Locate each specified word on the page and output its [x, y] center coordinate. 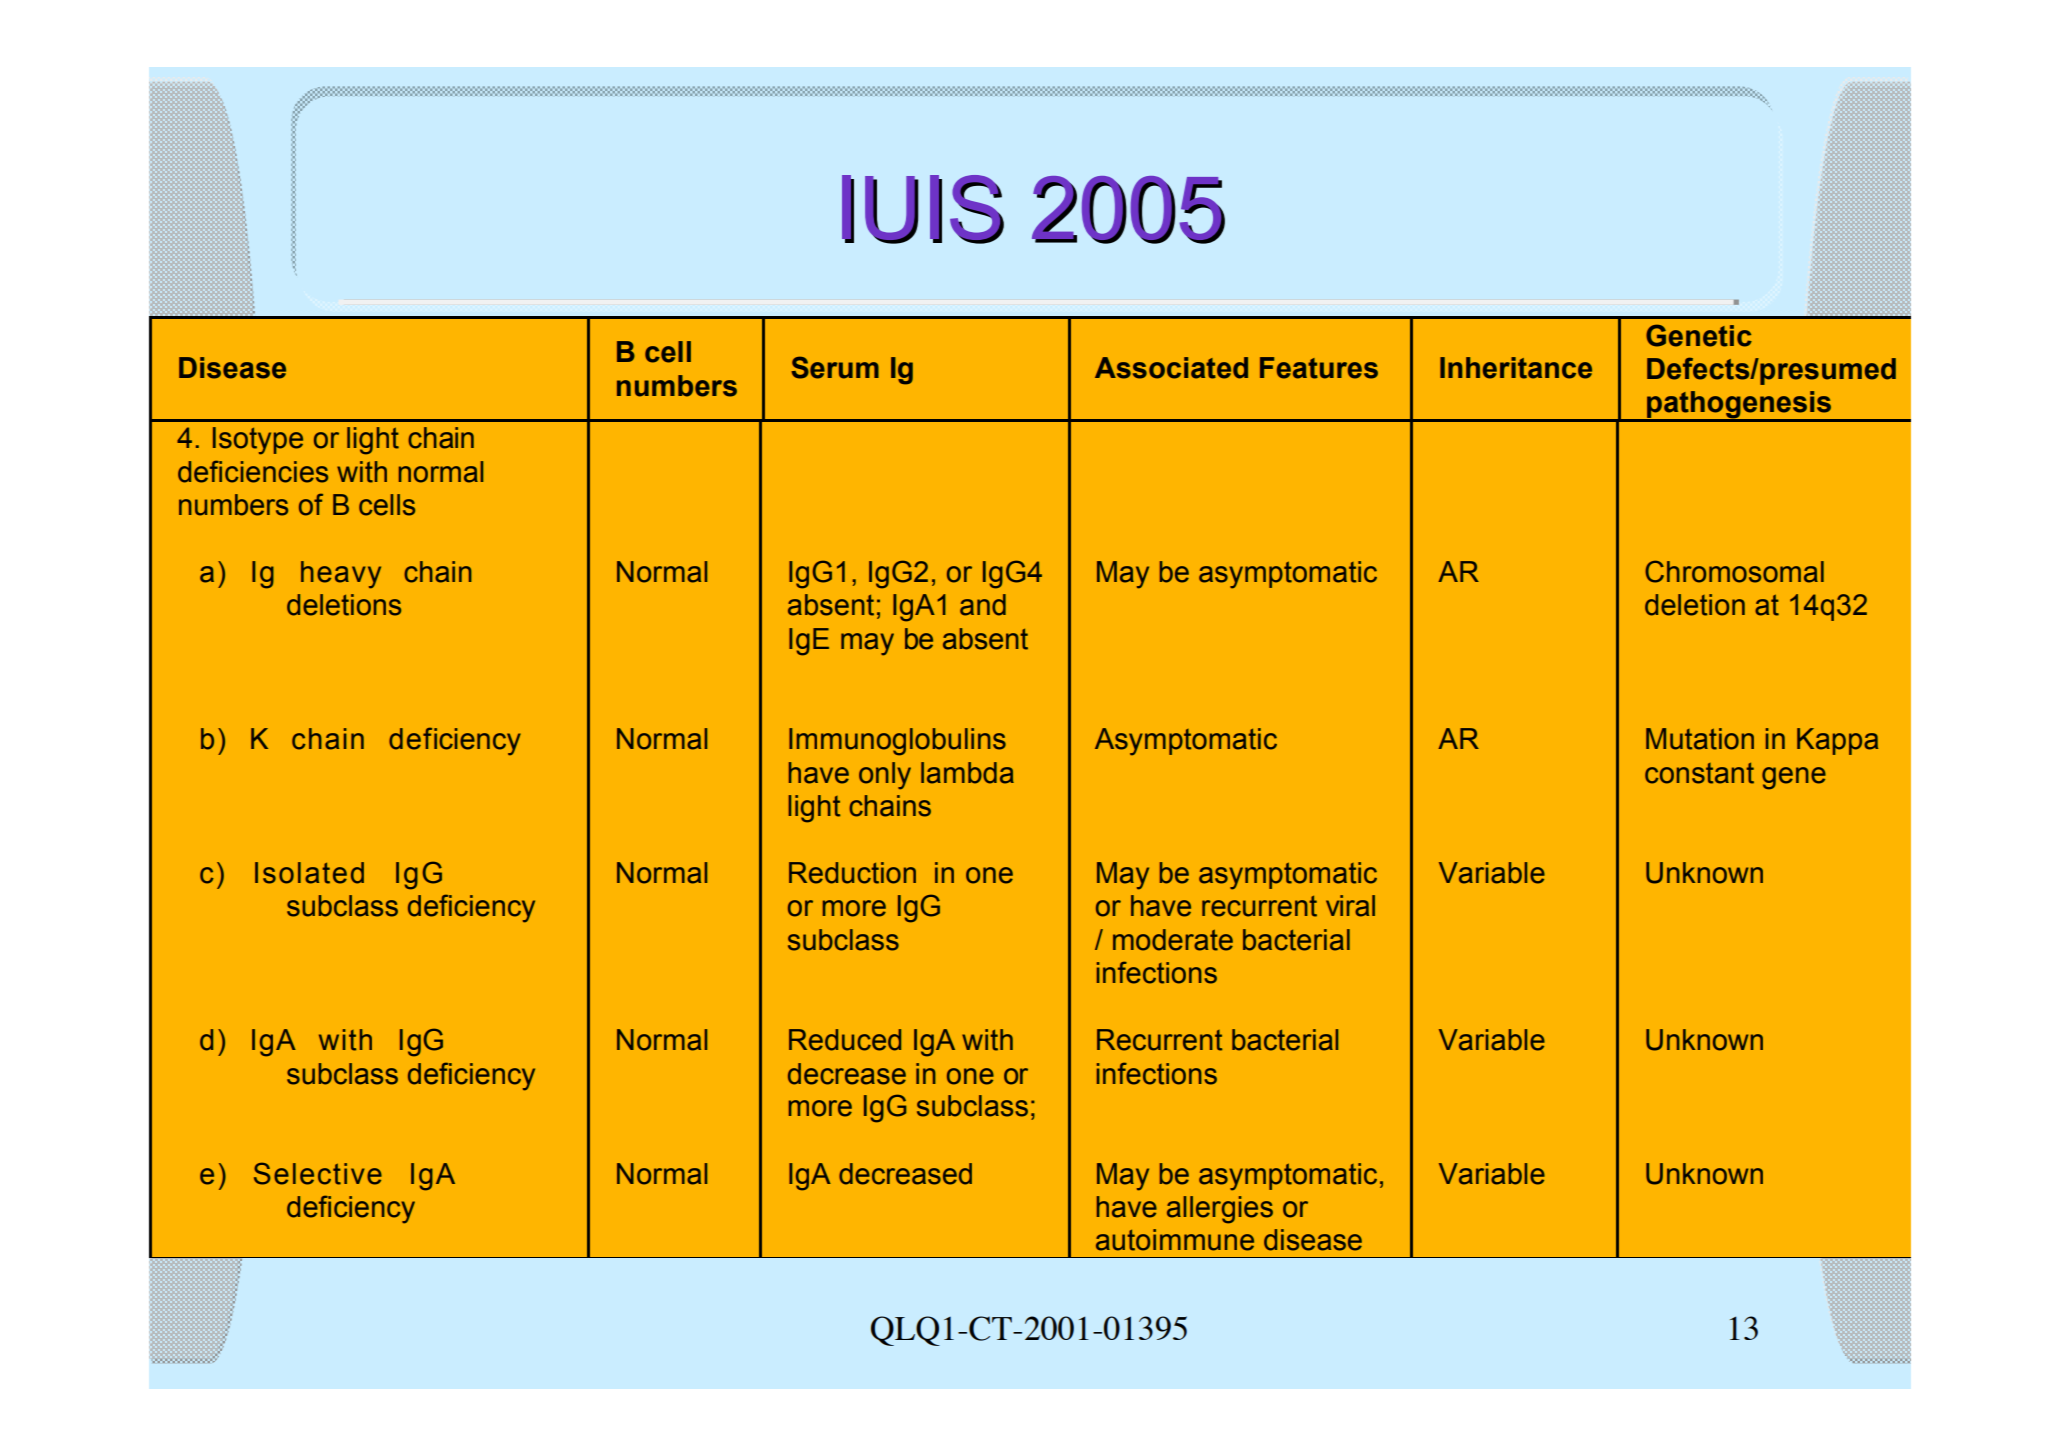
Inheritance [1516, 368]
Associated [1171, 368]
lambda [967, 773]
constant [1699, 773]
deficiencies [253, 471]
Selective [318, 1173]
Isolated [309, 873]
